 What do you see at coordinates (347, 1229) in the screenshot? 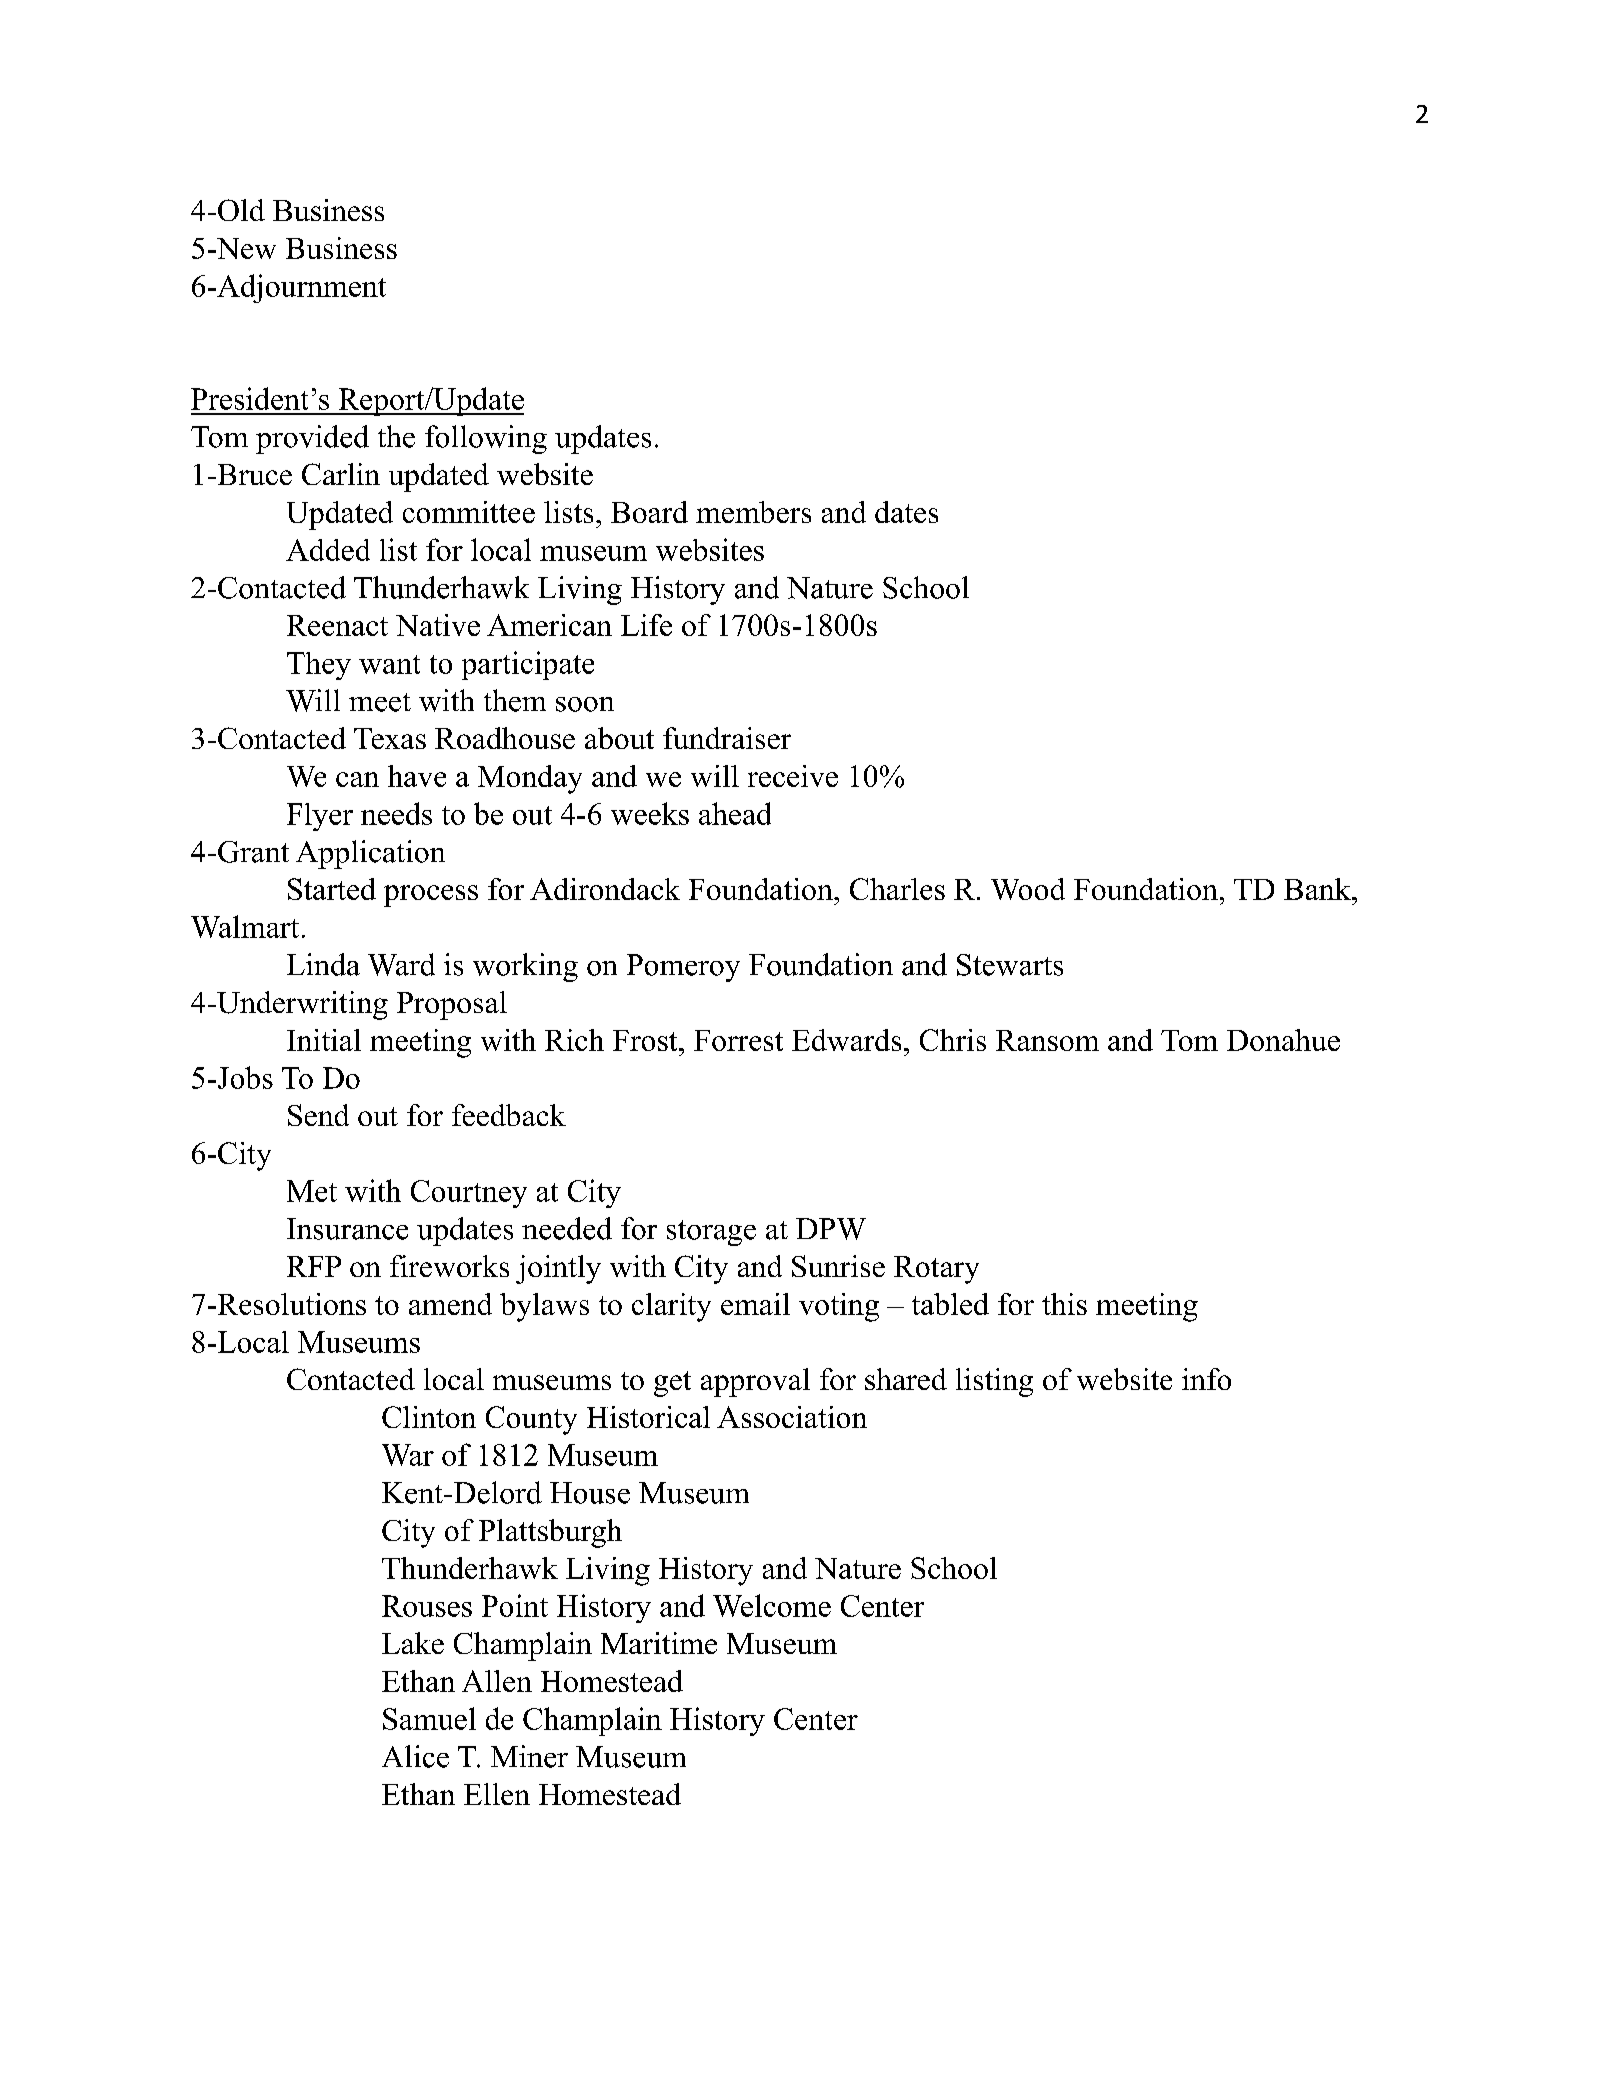
I see `Insurance` at bounding box center [347, 1229].
